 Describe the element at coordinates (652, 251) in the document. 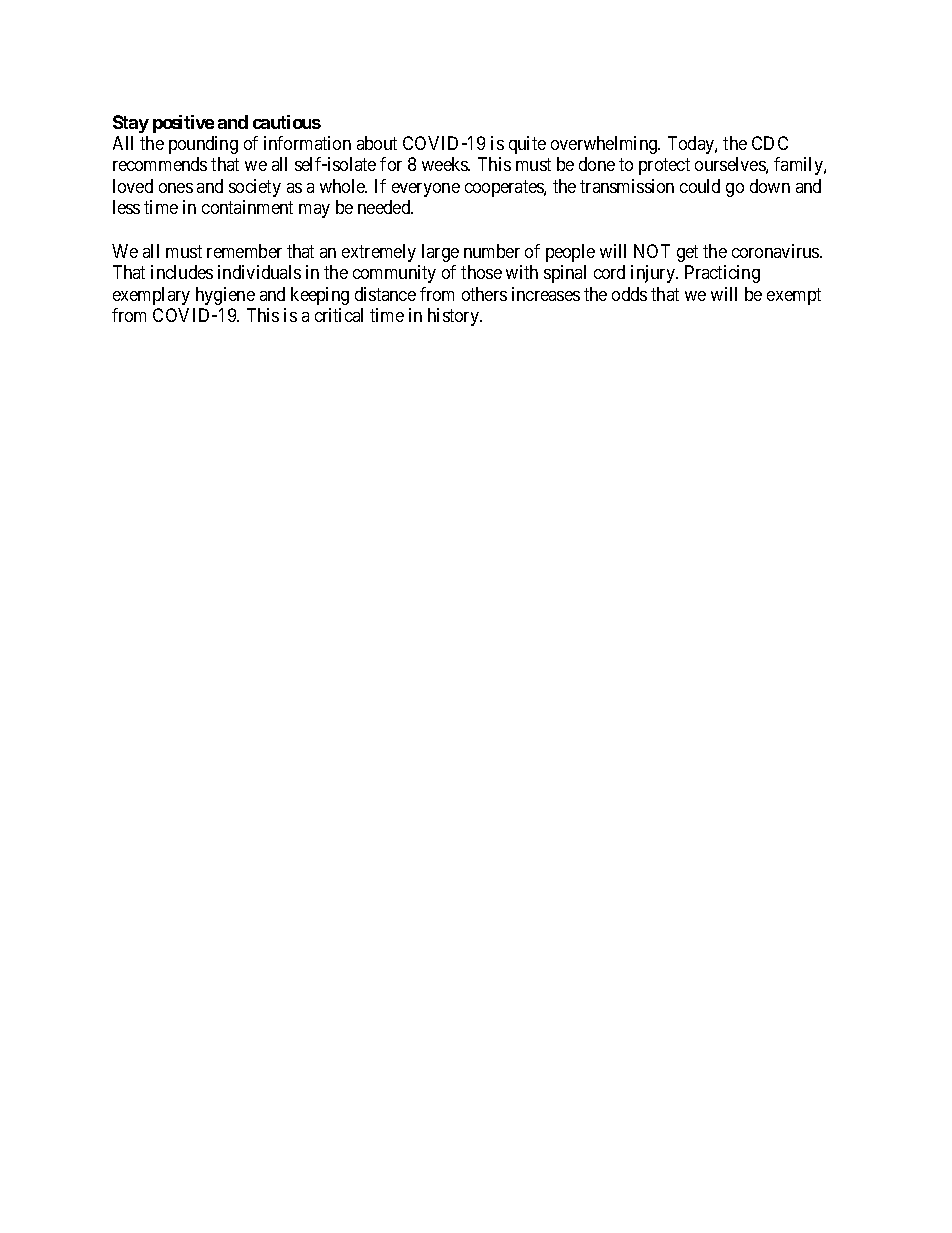

I see `NOT` at that location.
